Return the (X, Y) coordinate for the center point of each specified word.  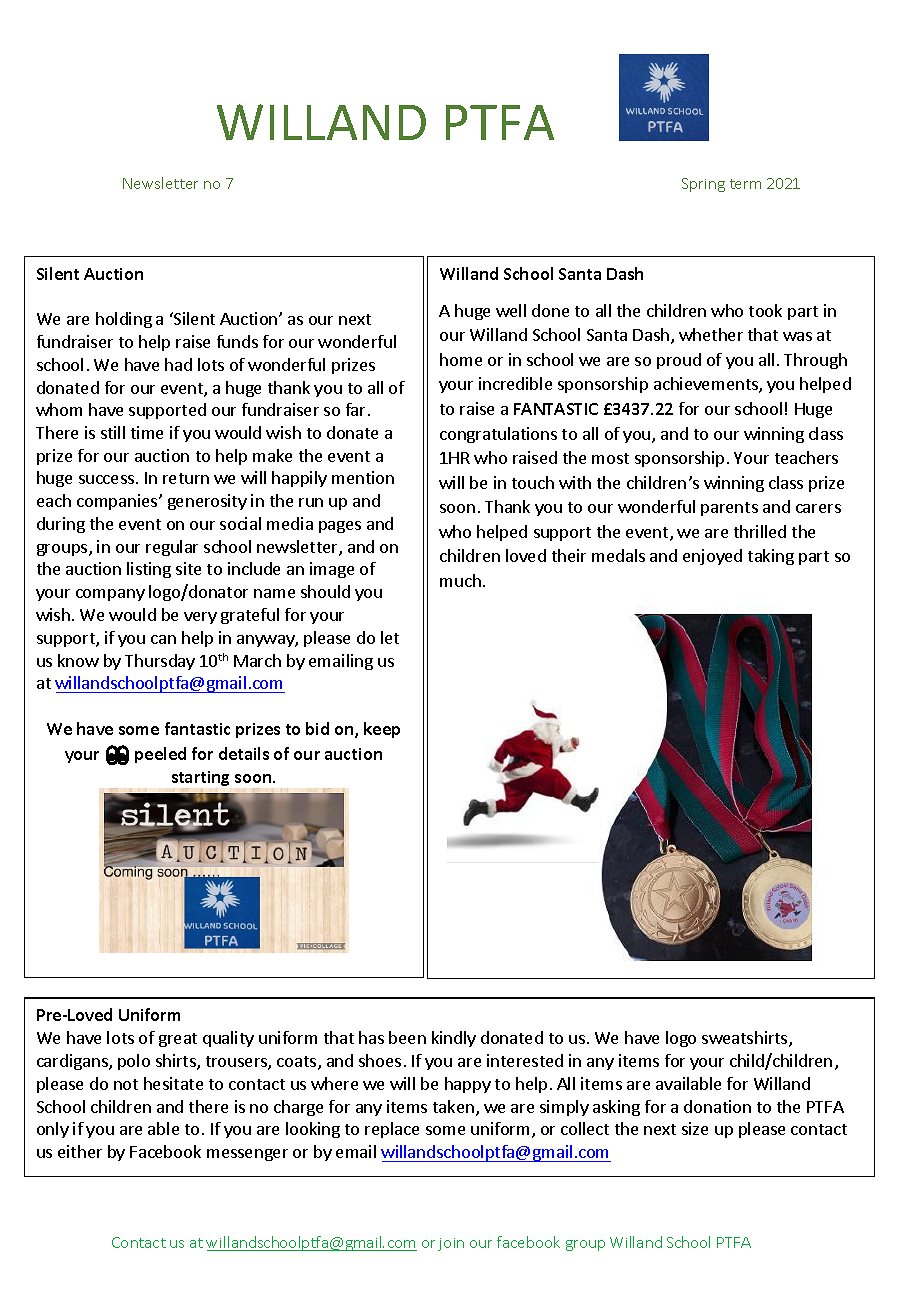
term (745, 184)
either (80, 1151)
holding (124, 320)
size (695, 1128)
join (451, 1244)
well (511, 310)
